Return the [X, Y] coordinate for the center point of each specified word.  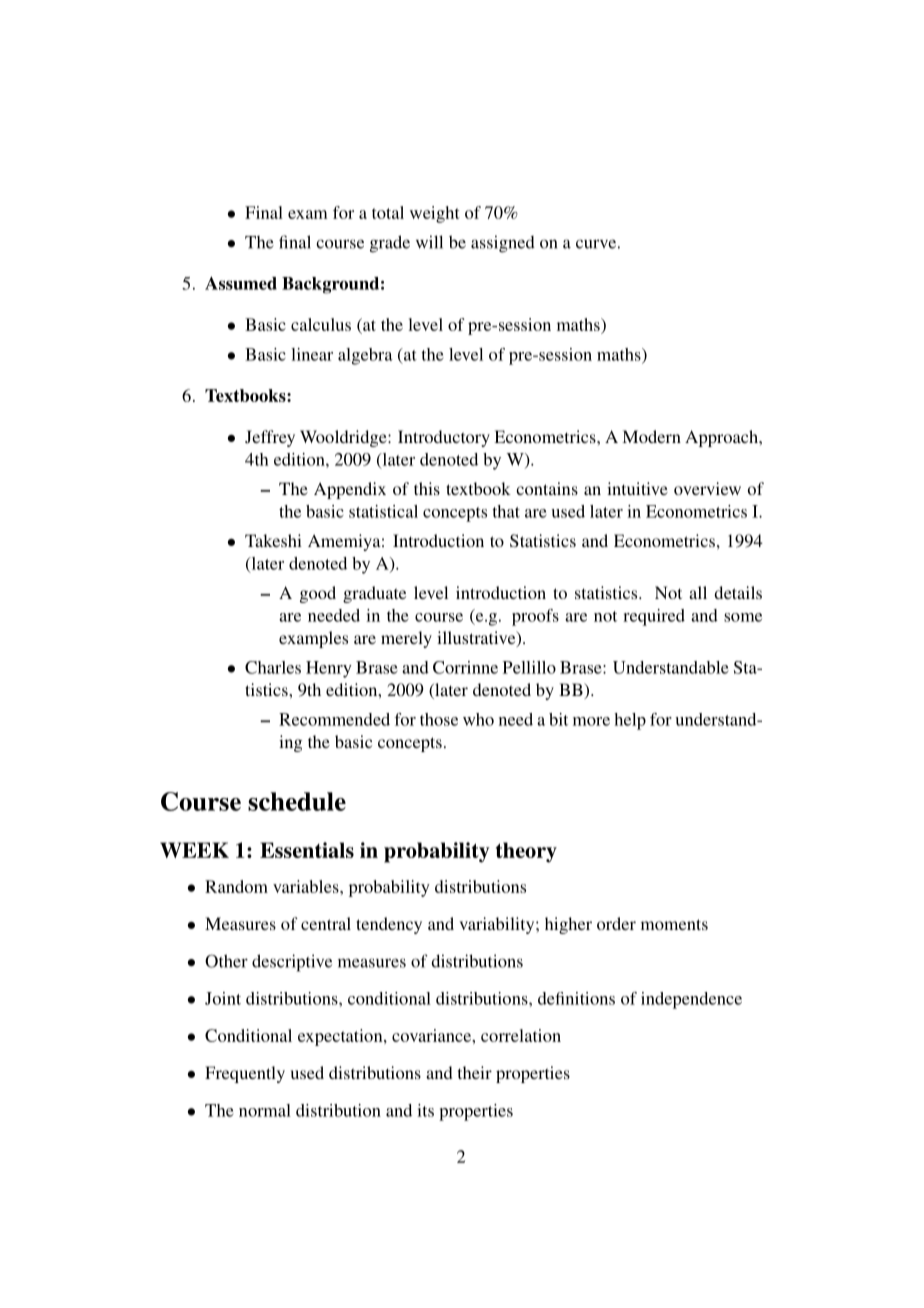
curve [596, 244]
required [654, 617]
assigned [503, 244]
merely [406, 639]
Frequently [245, 1074]
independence [691, 1000]
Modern [651, 436]
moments [674, 924]
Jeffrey [270, 438]
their [475, 1072]
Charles [273, 667]
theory [526, 852]
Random [236, 886]
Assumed [241, 283]
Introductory [444, 438]
